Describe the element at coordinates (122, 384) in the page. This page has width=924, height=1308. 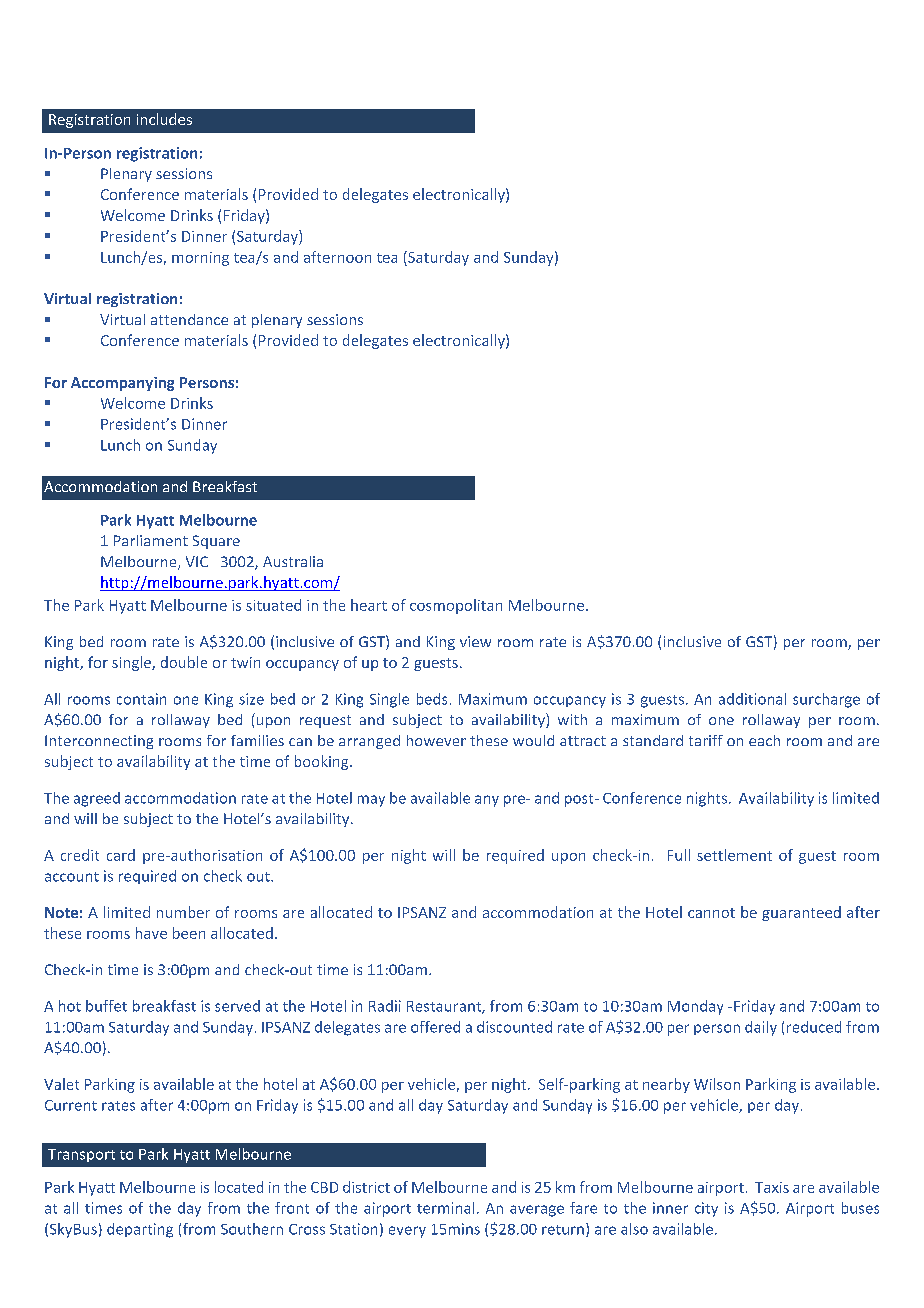
I see `Accompanying` at that location.
